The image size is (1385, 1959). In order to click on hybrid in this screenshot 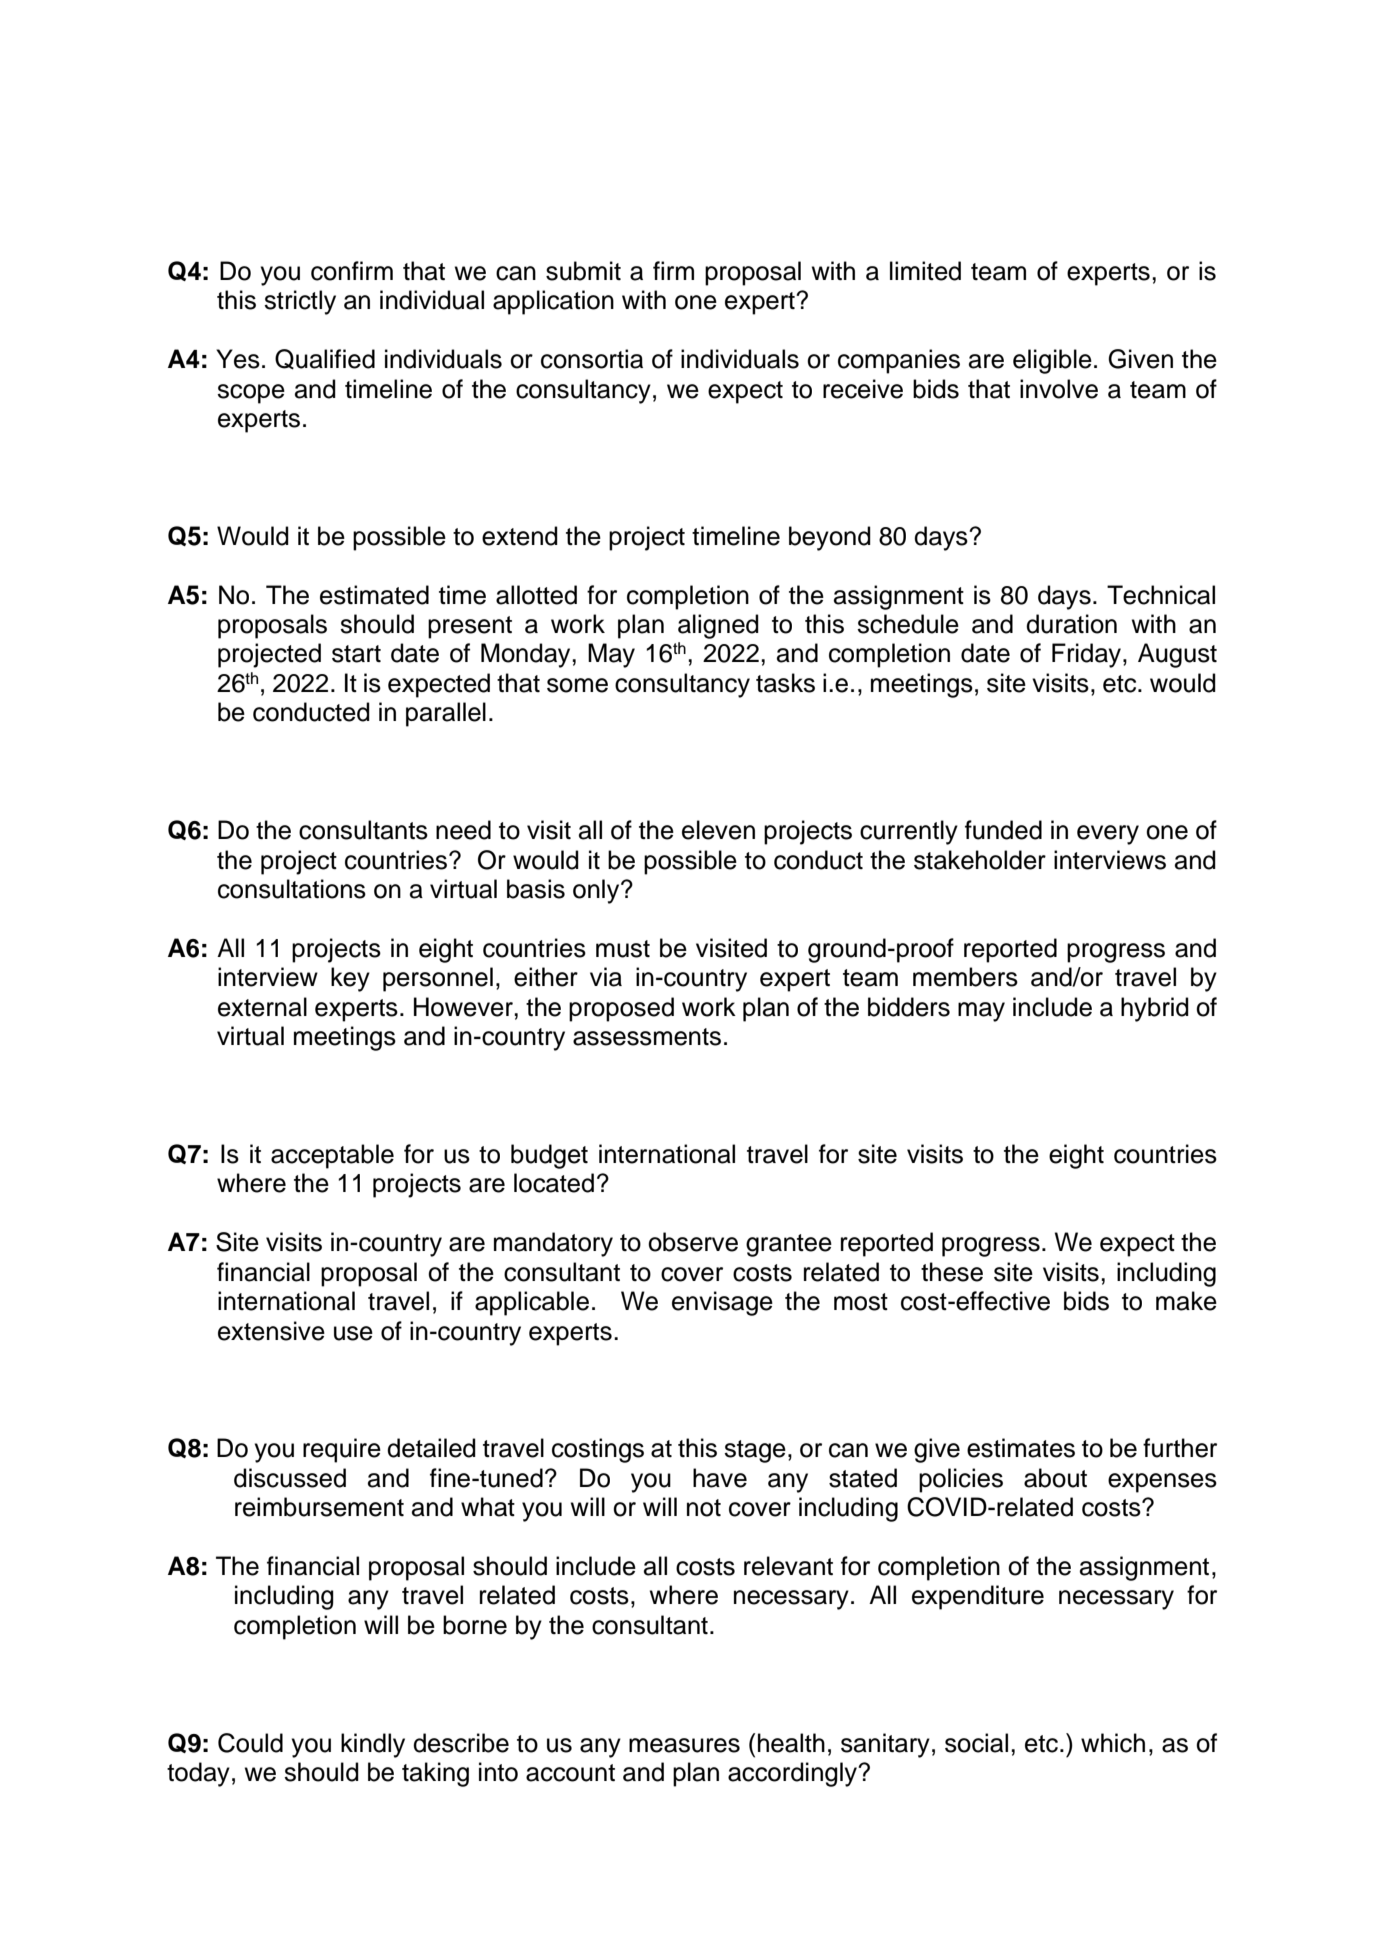, I will do `click(1155, 1009)`.
